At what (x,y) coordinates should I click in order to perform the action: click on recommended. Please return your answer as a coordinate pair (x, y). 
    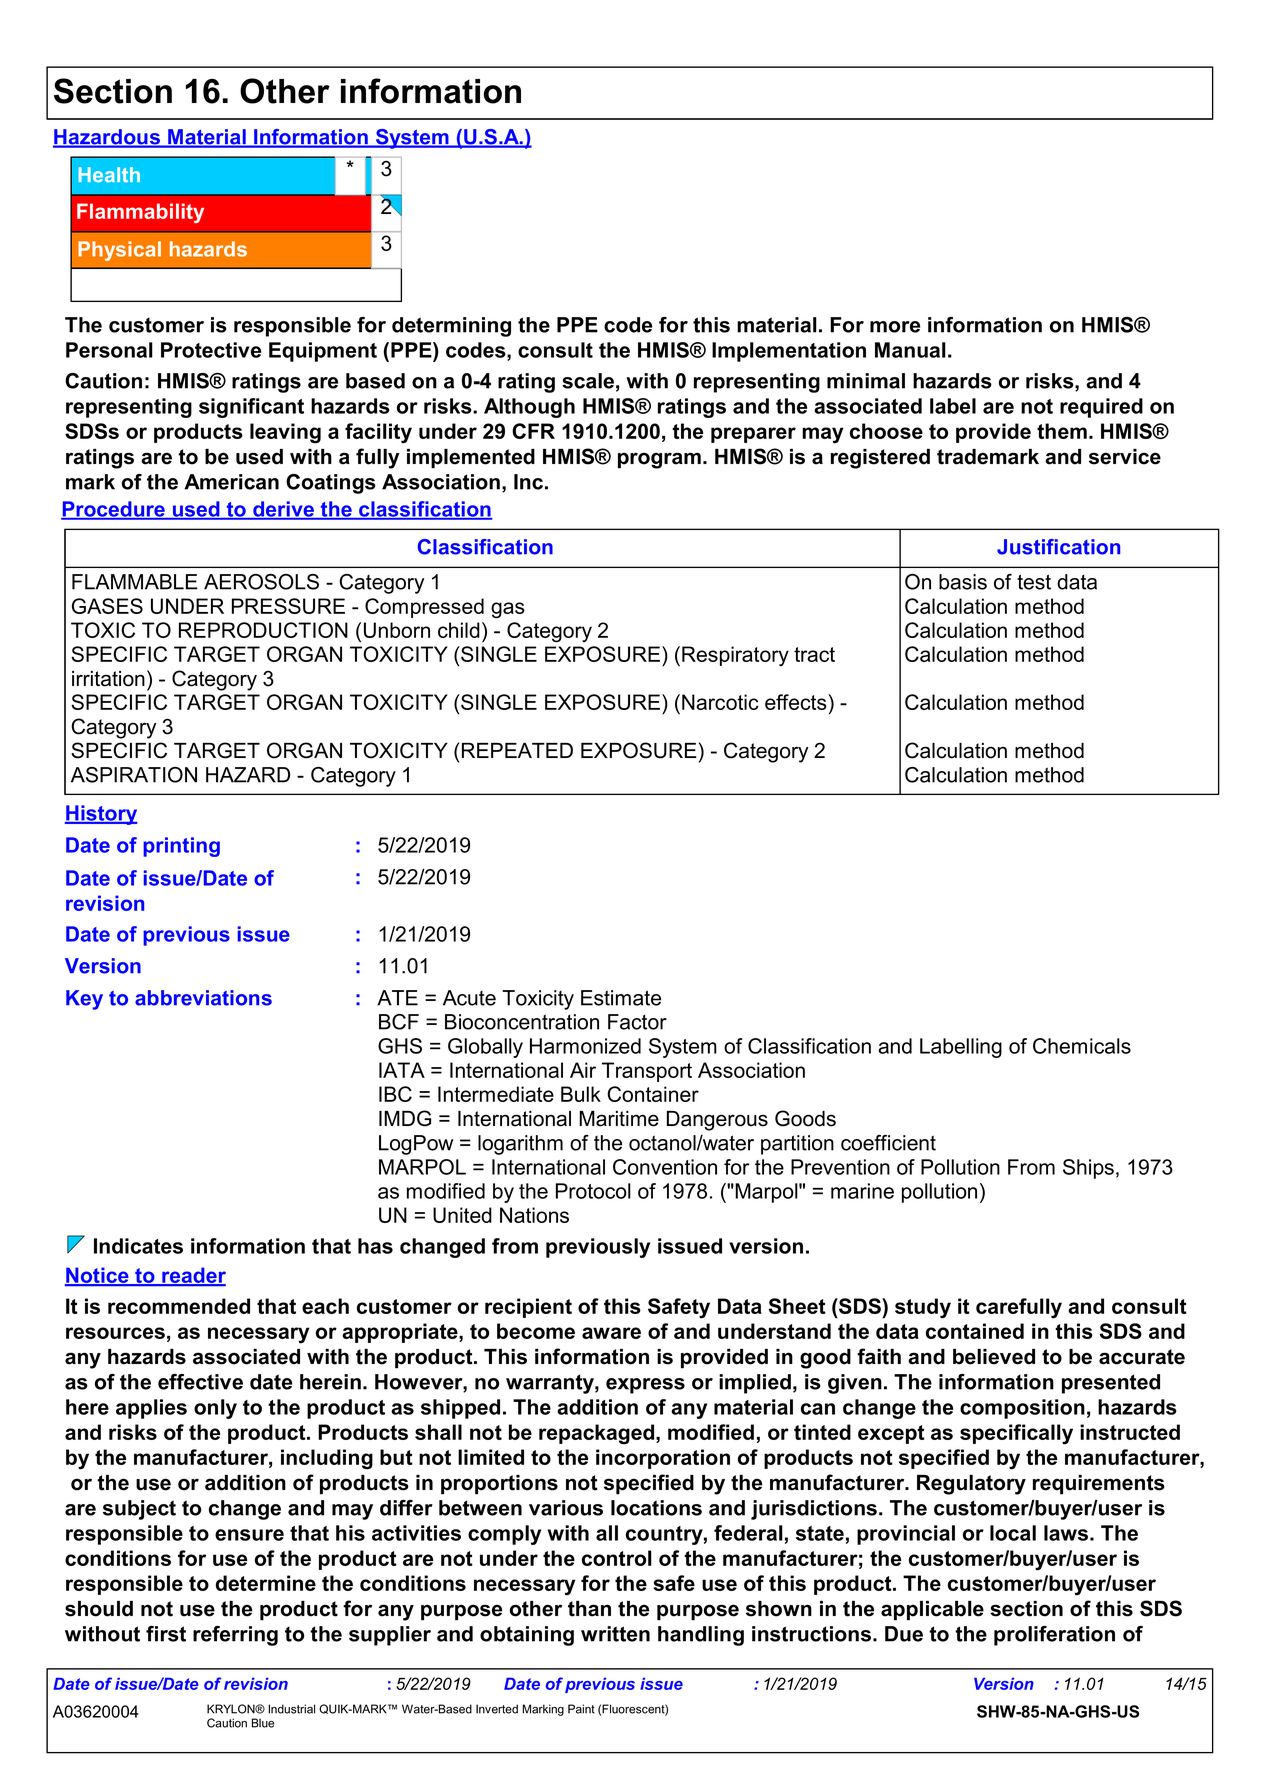
    Looking at the image, I should click on (179, 1306).
